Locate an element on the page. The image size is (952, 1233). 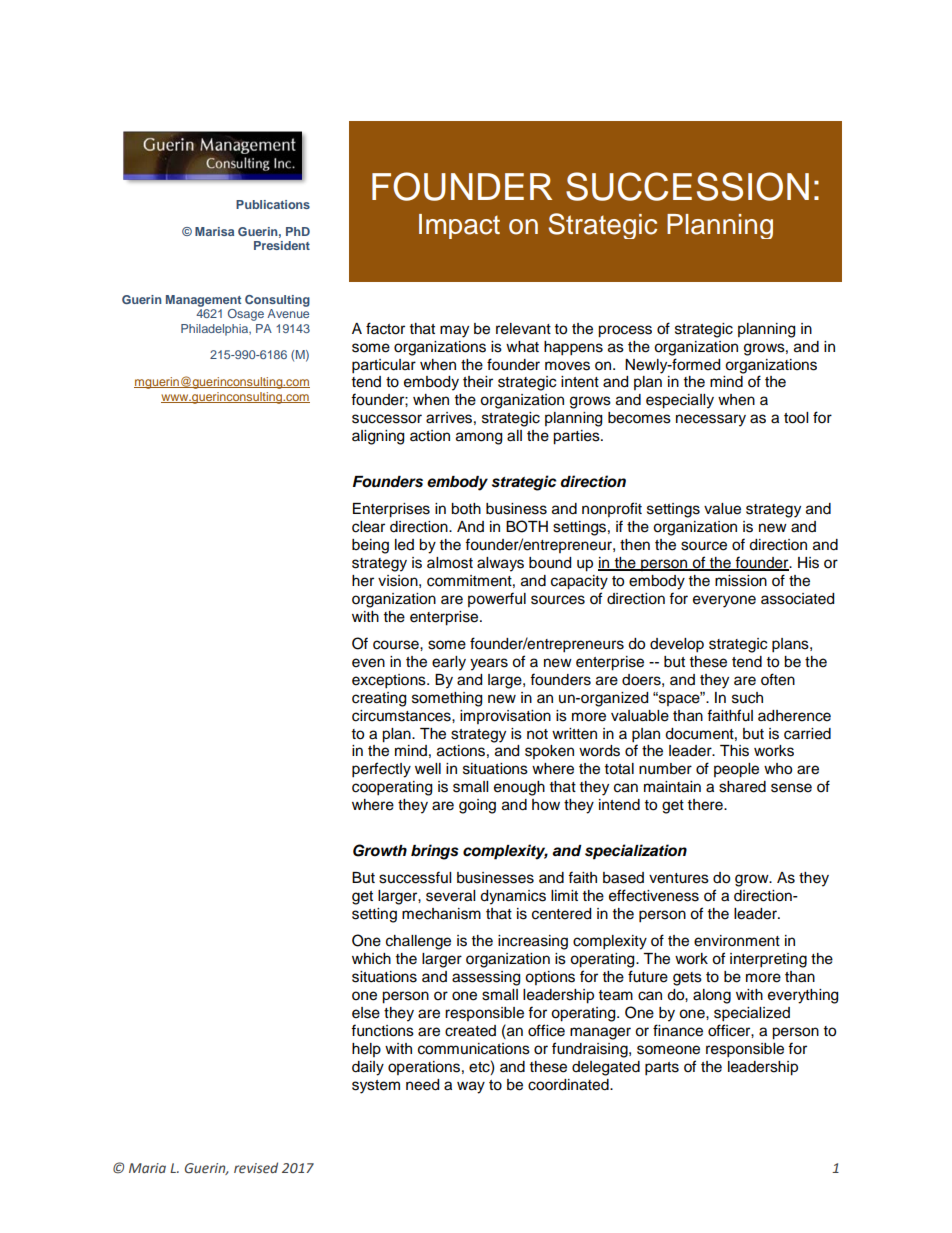
Impact is located at coordinates (459, 226).
